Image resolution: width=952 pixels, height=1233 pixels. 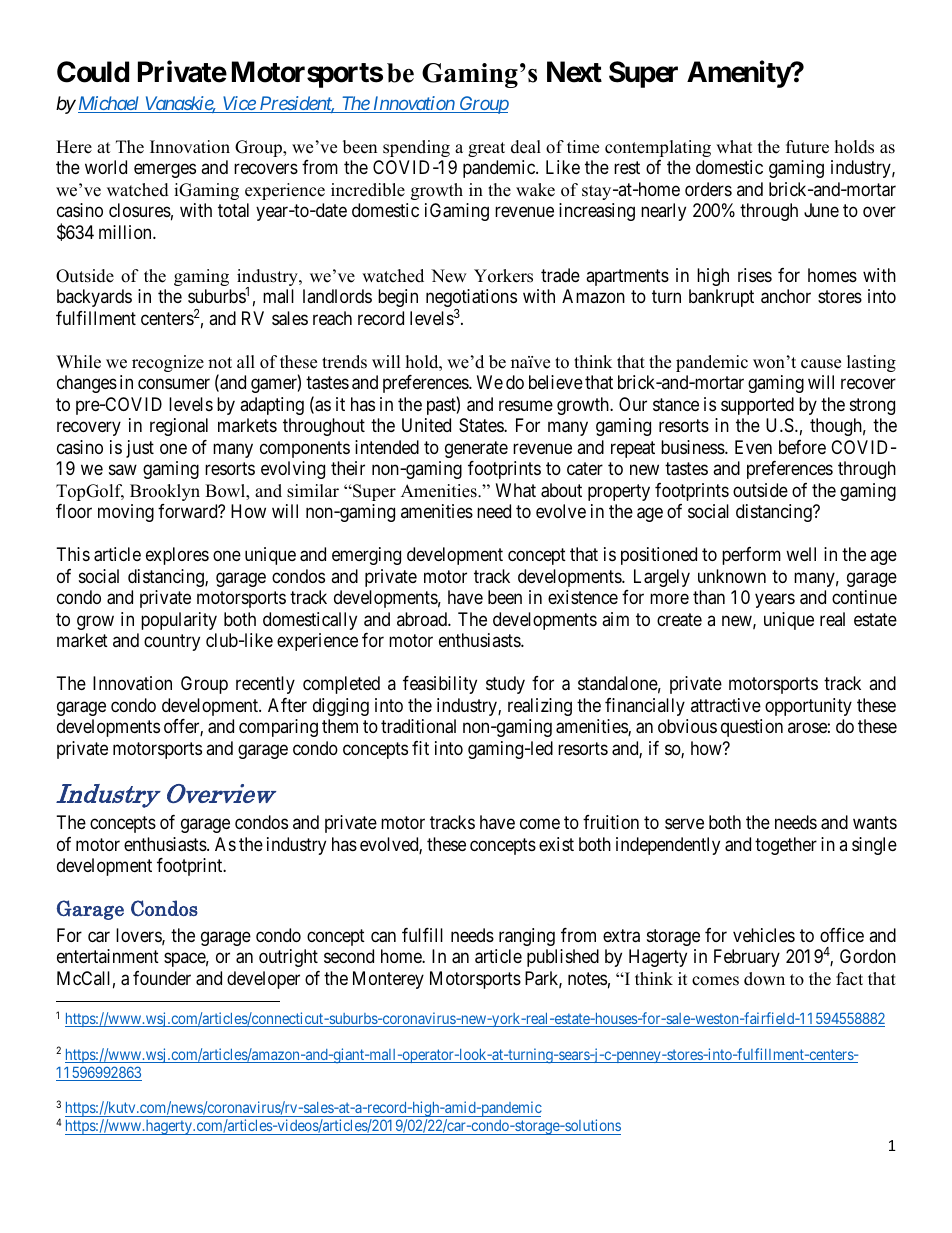 I want to click on comparing, so click(x=278, y=728).
